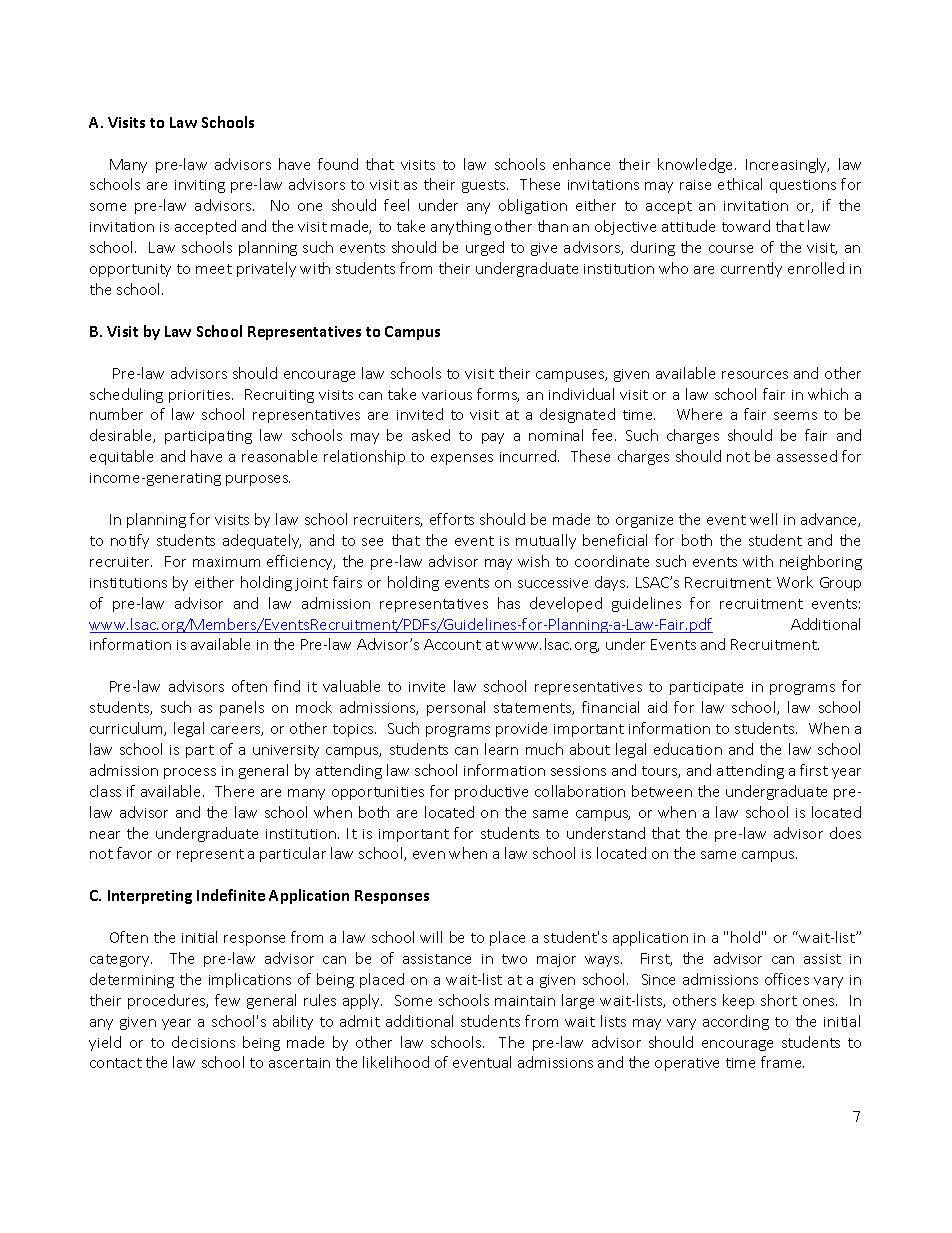  What do you see at coordinates (509, 603) in the screenshot?
I see `has` at bounding box center [509, 603].
